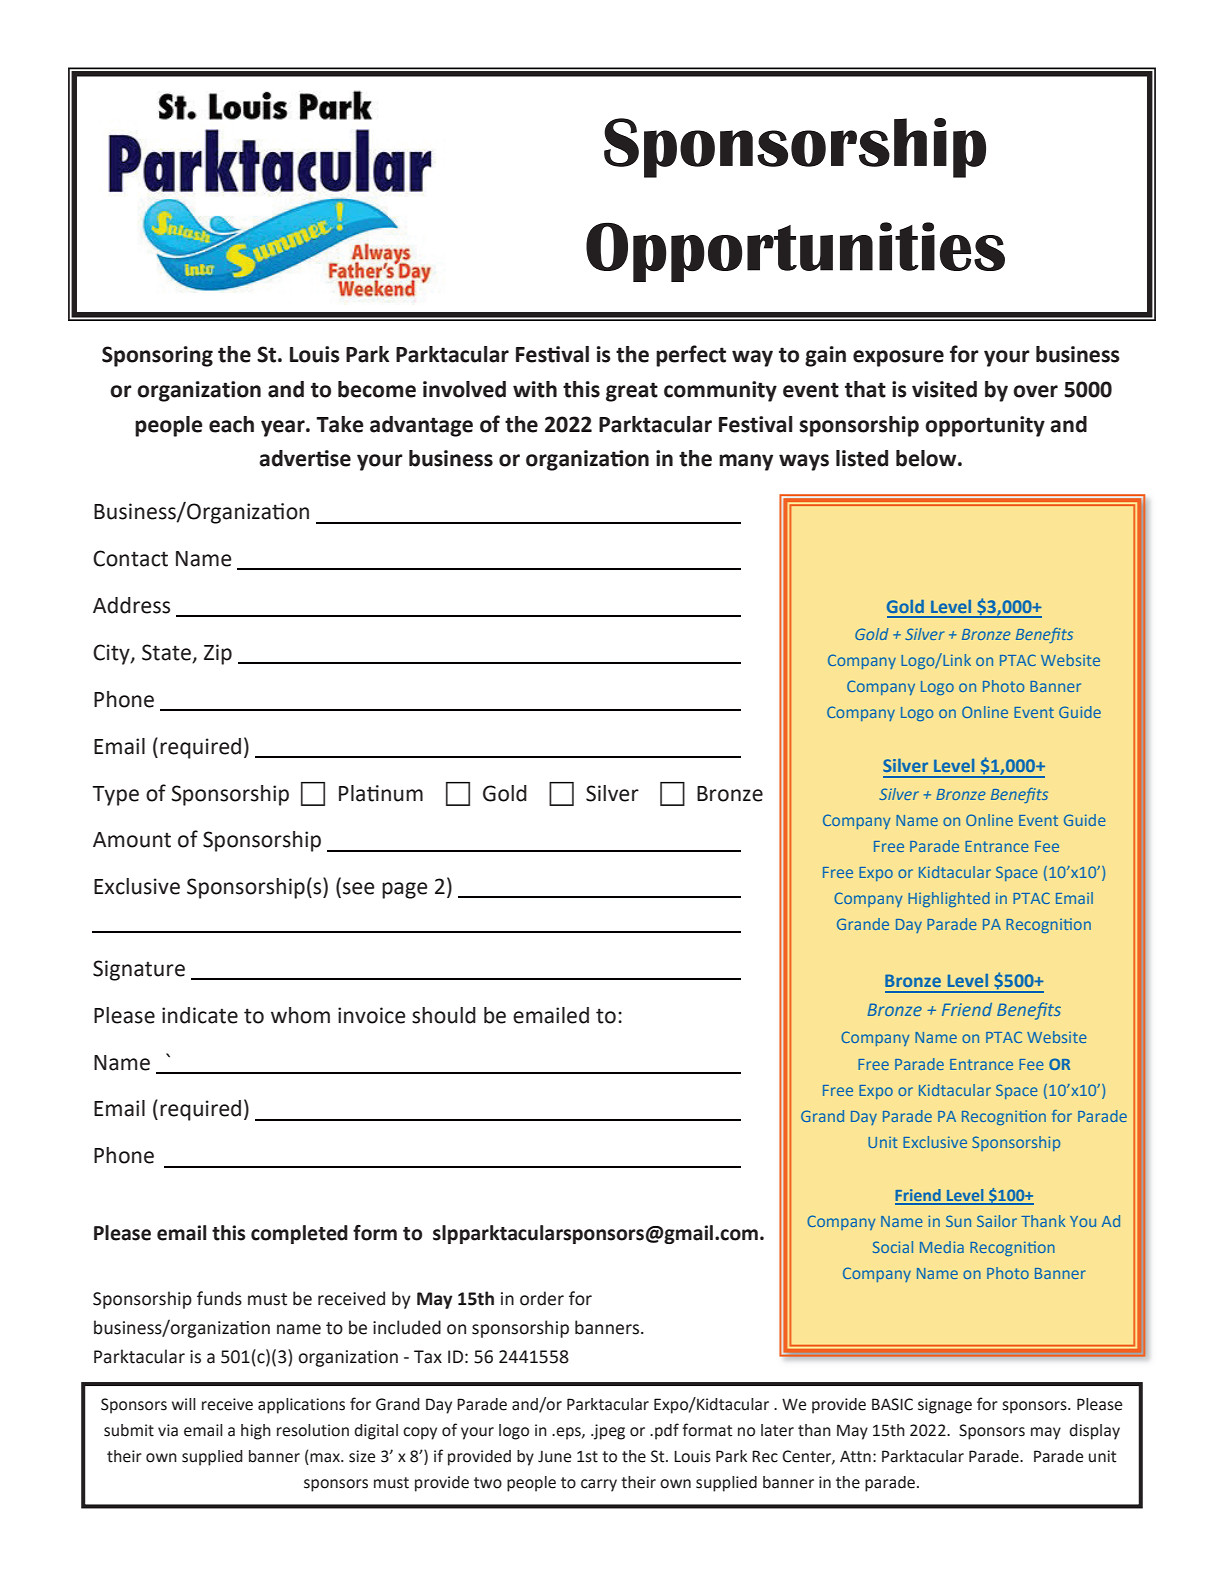 The image size is (1224, 1584). I want to click on order, so click(542, 1298).
